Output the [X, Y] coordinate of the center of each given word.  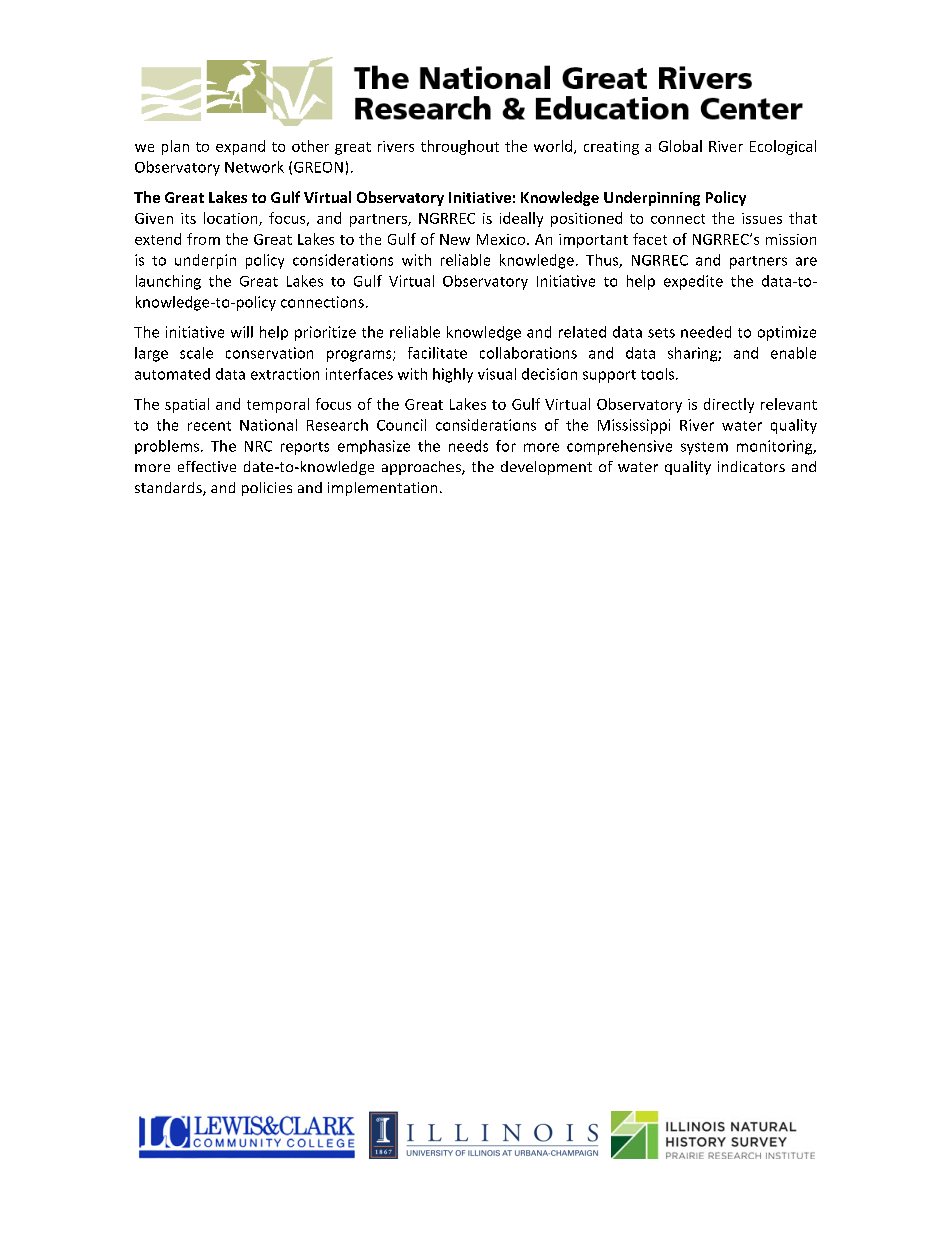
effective [207, 466]
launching [168, 282]
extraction [285, 374]
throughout [460, 147]
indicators [751, 466]
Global [680, 146]
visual [497, 374]
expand [240, 147]
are [806, 261]
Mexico [502, 239]
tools [659, 374]
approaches [422, 468]
